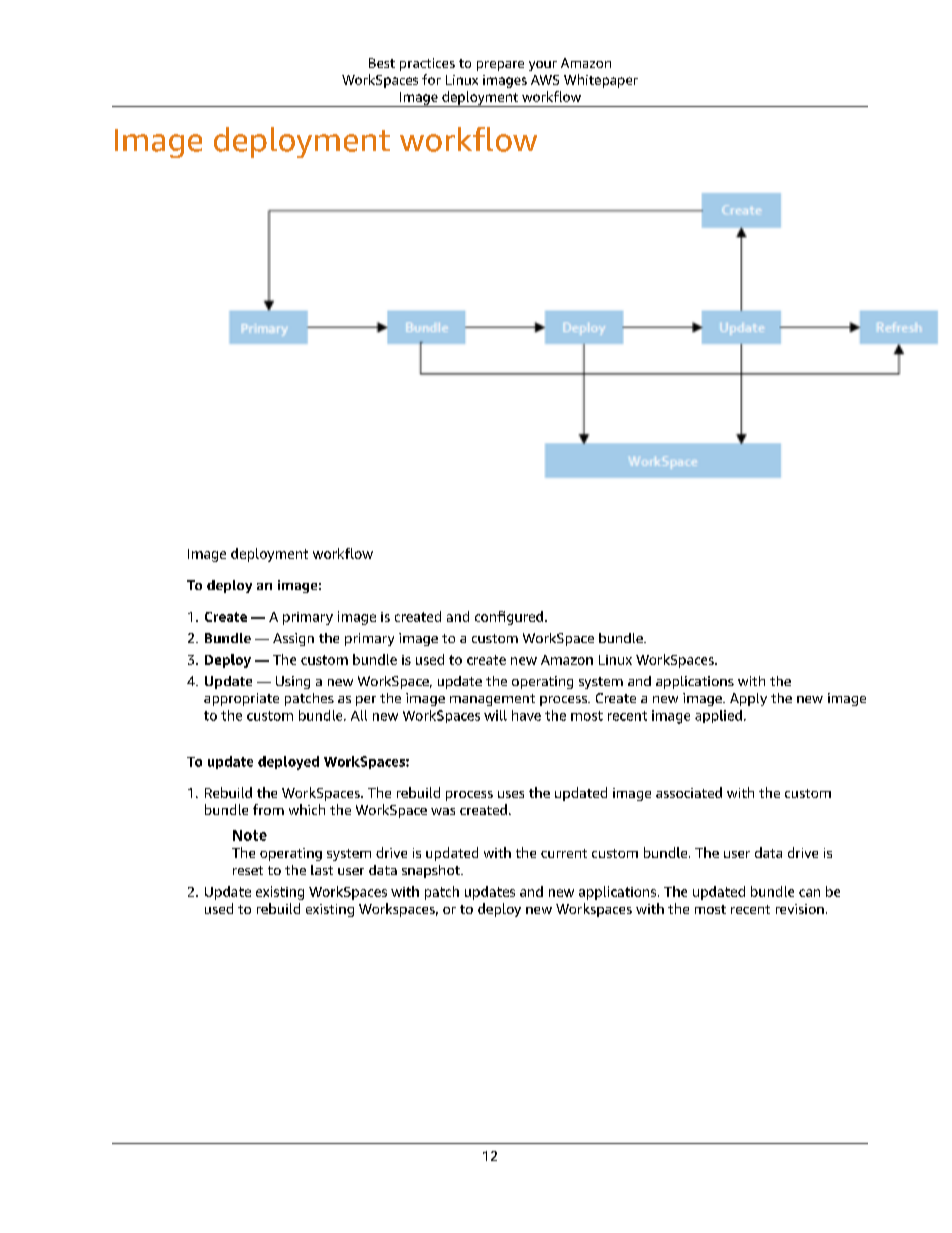  What do you see at coordinates (431, 79) in the image?
I see `for` at bounding box center [431, 79].
